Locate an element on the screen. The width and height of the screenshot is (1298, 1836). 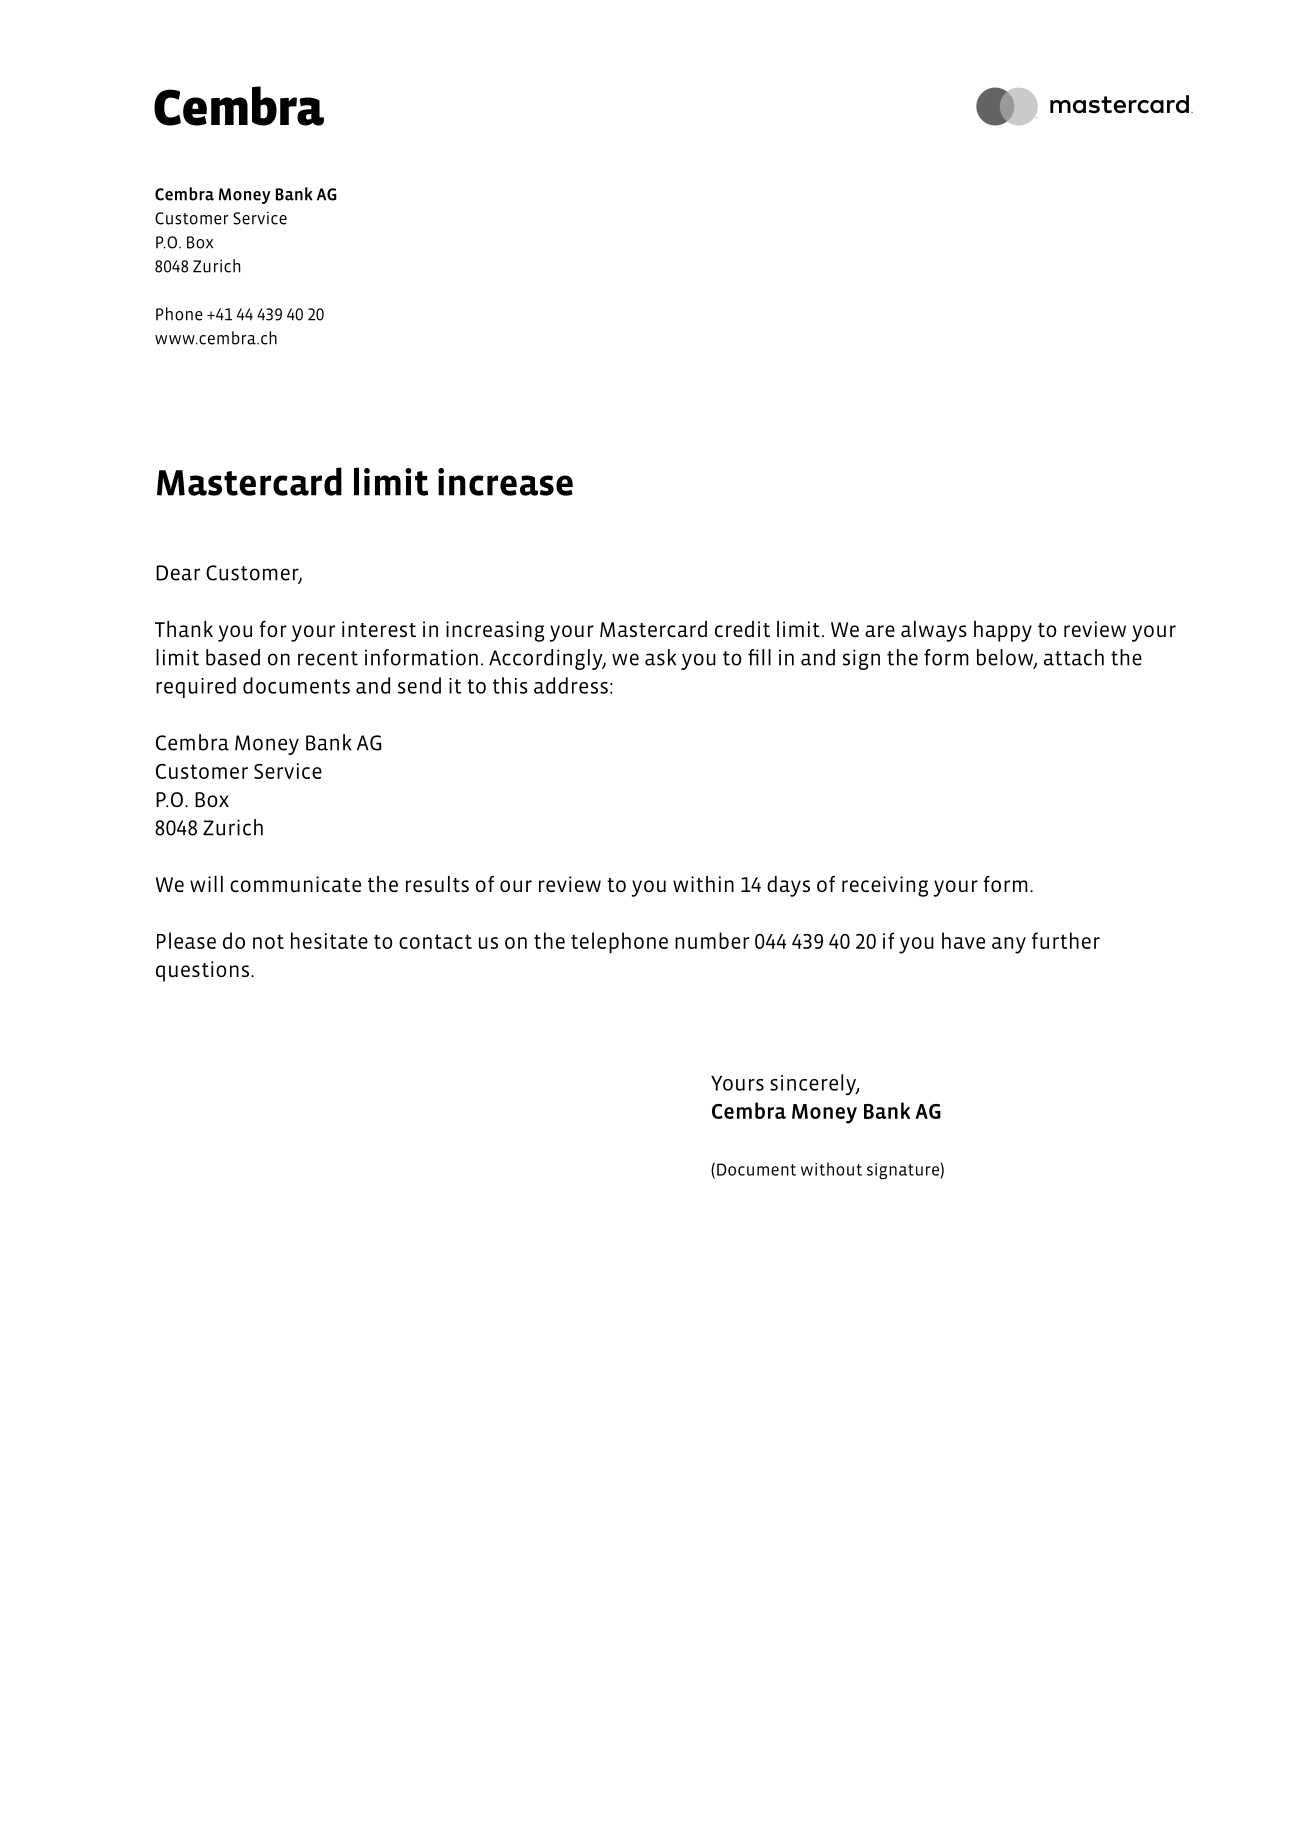
recent is located at coordinates (328, 658).
